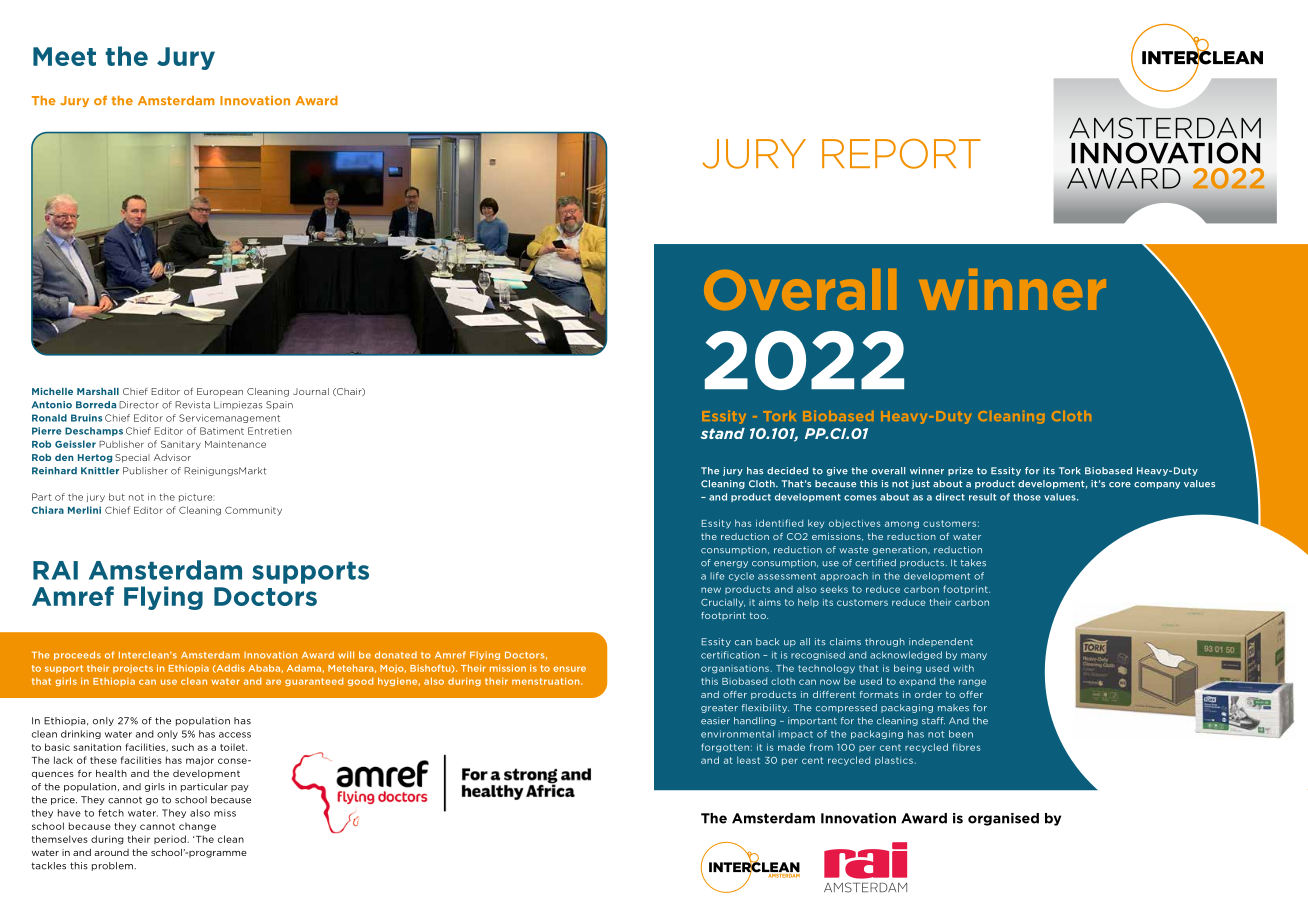  What do you see at coordinates (170, 839) in the document?
I see `period` at bounding box center [170, 839].
